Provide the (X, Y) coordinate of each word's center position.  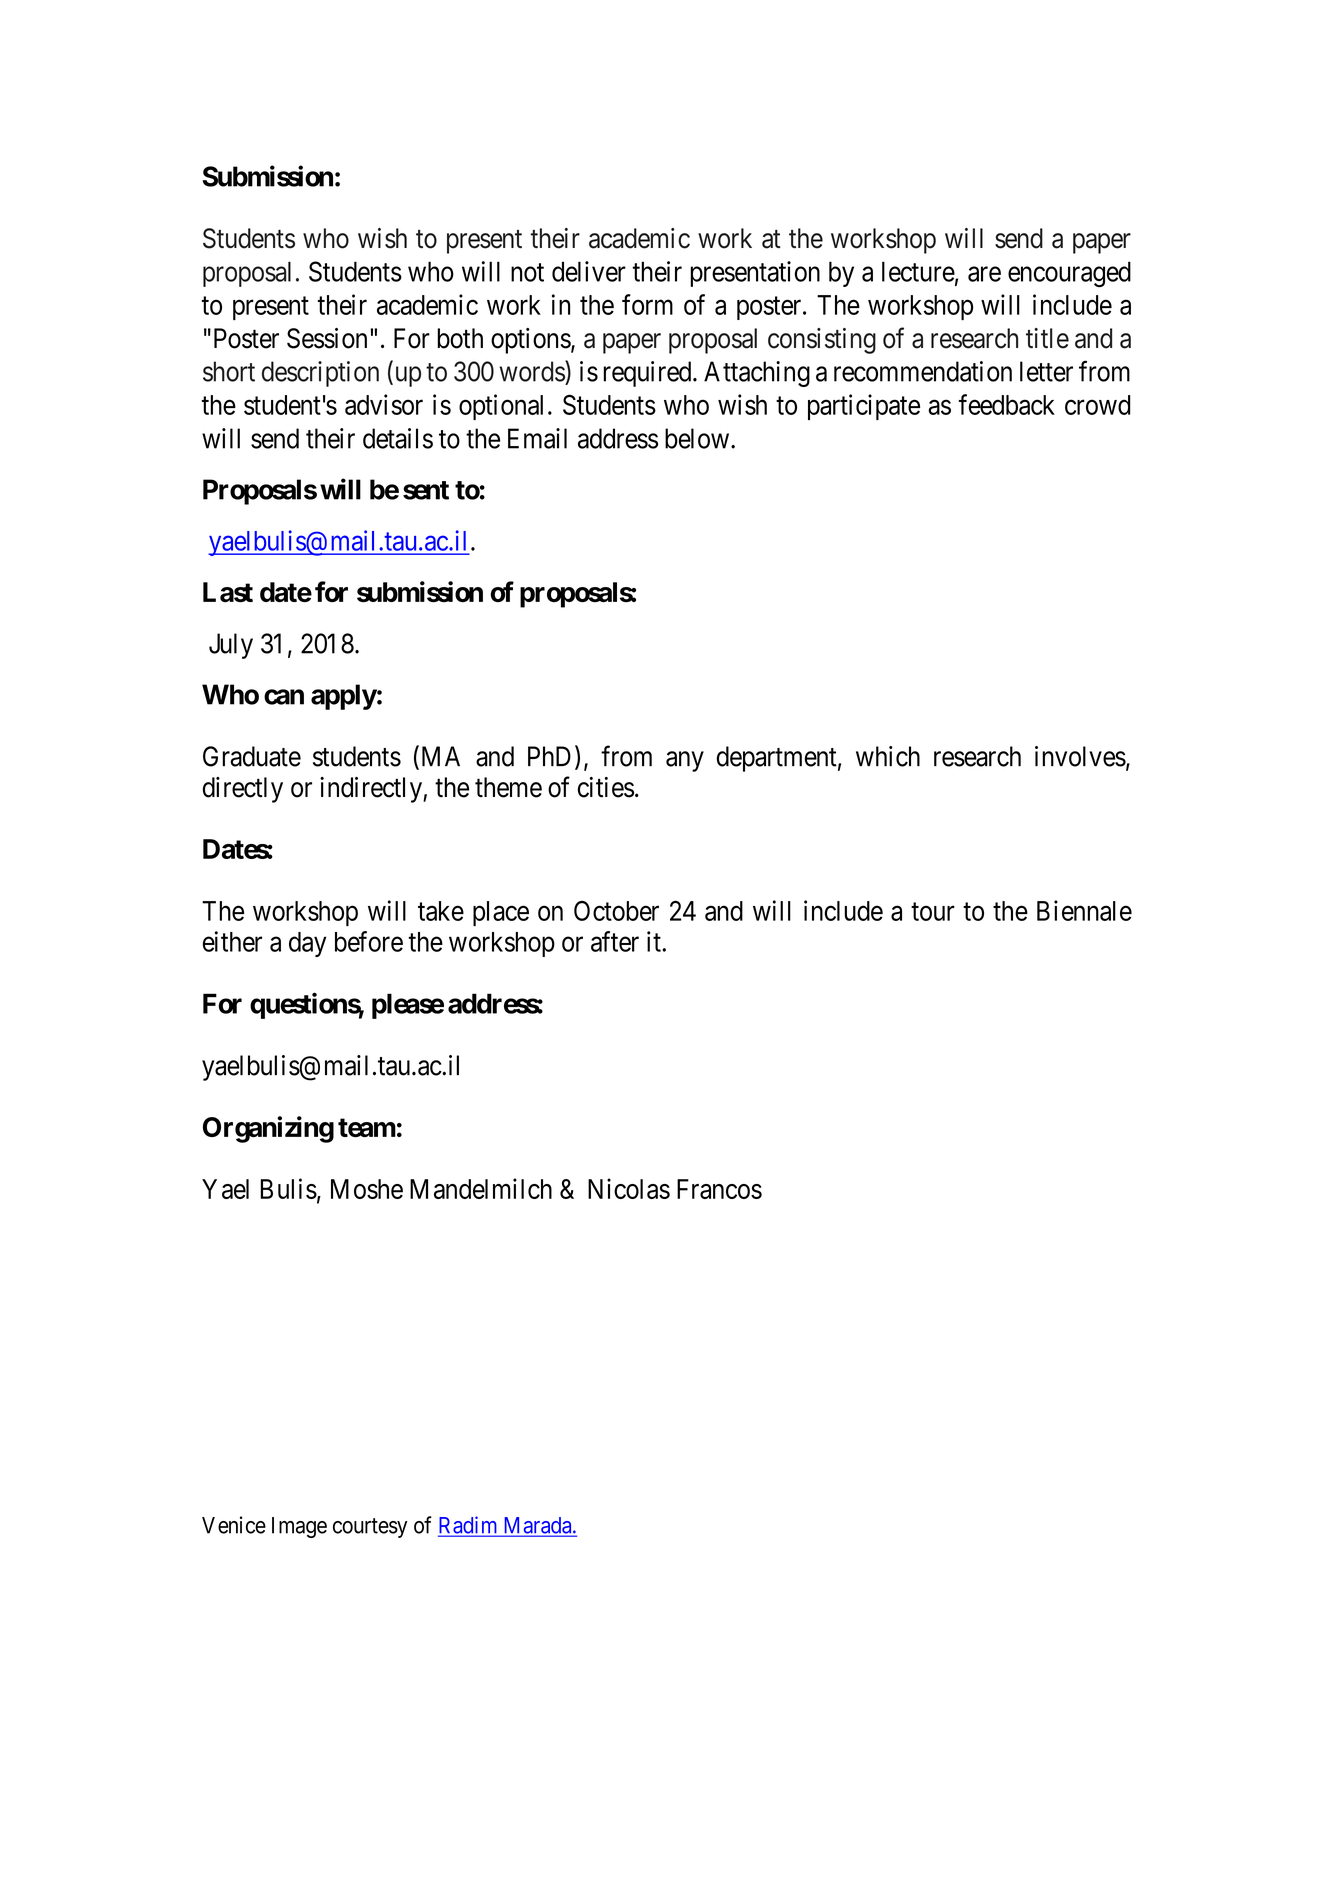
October (616, 911)
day (308, 944)
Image (299, 1527)
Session (327, 338)
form (647, 304)
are (984, 274)
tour (933, 912)
